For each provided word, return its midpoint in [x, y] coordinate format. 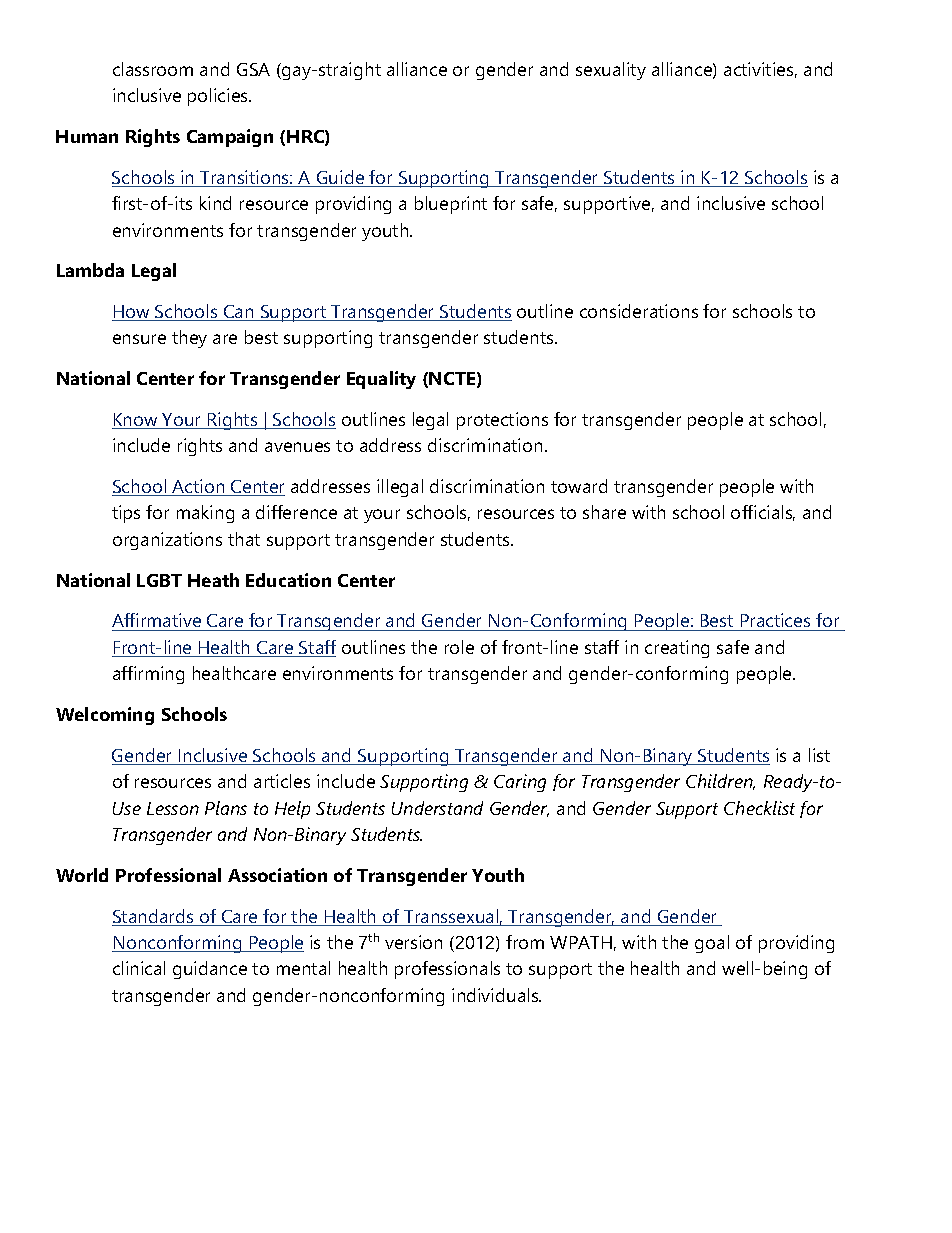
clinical [139, 968]
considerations [639, 311]
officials [763, 513]
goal [712, 944]
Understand [437, 808]
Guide [340, 178]
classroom [153, 69]
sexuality [611, 71]
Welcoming [105, 716]
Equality [381, 380]
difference [296, 512]
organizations [167, 541]
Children [720, 782]
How [132, 313]
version [413, 942]
